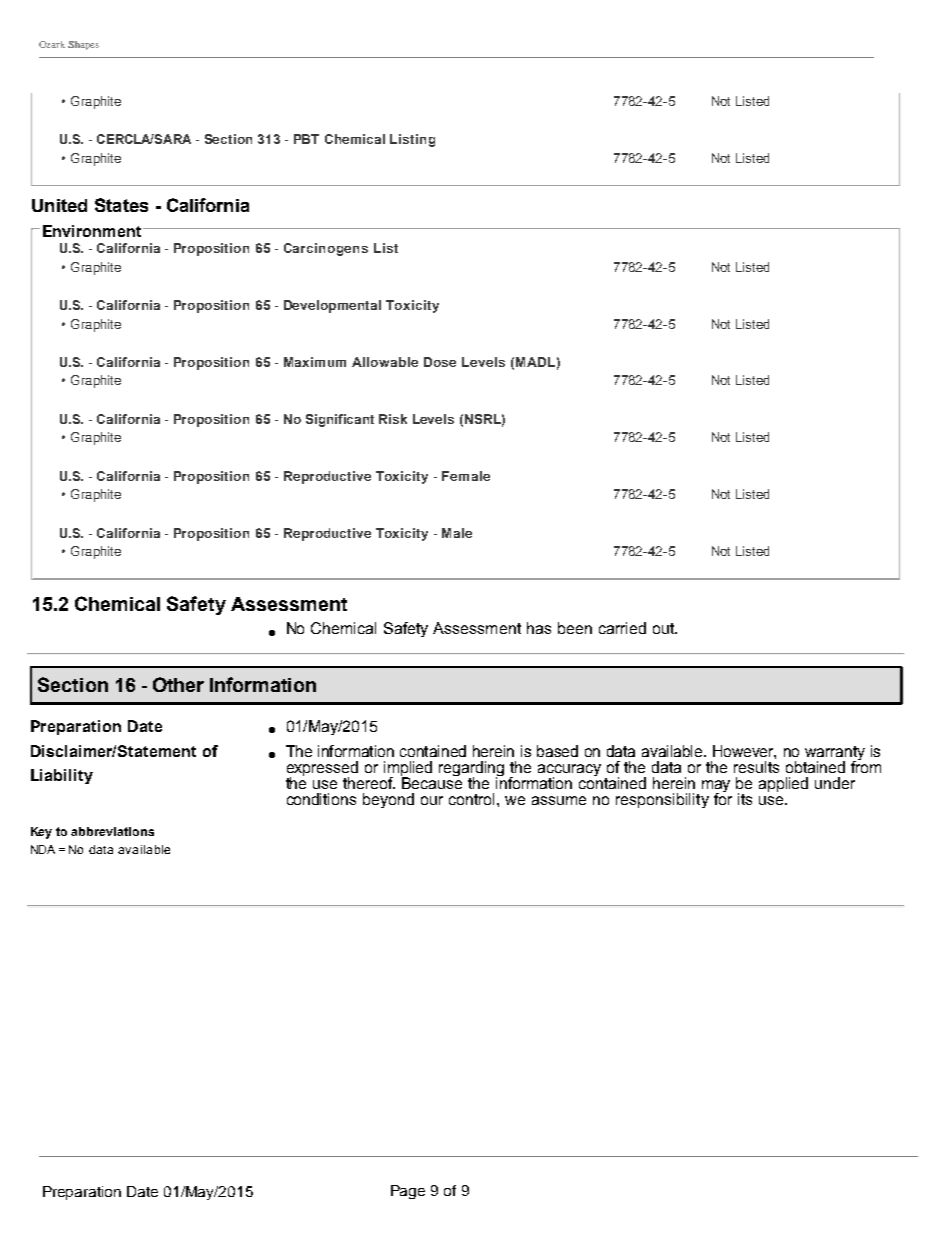  I want to click on abbreviations, so click(112, 831).
